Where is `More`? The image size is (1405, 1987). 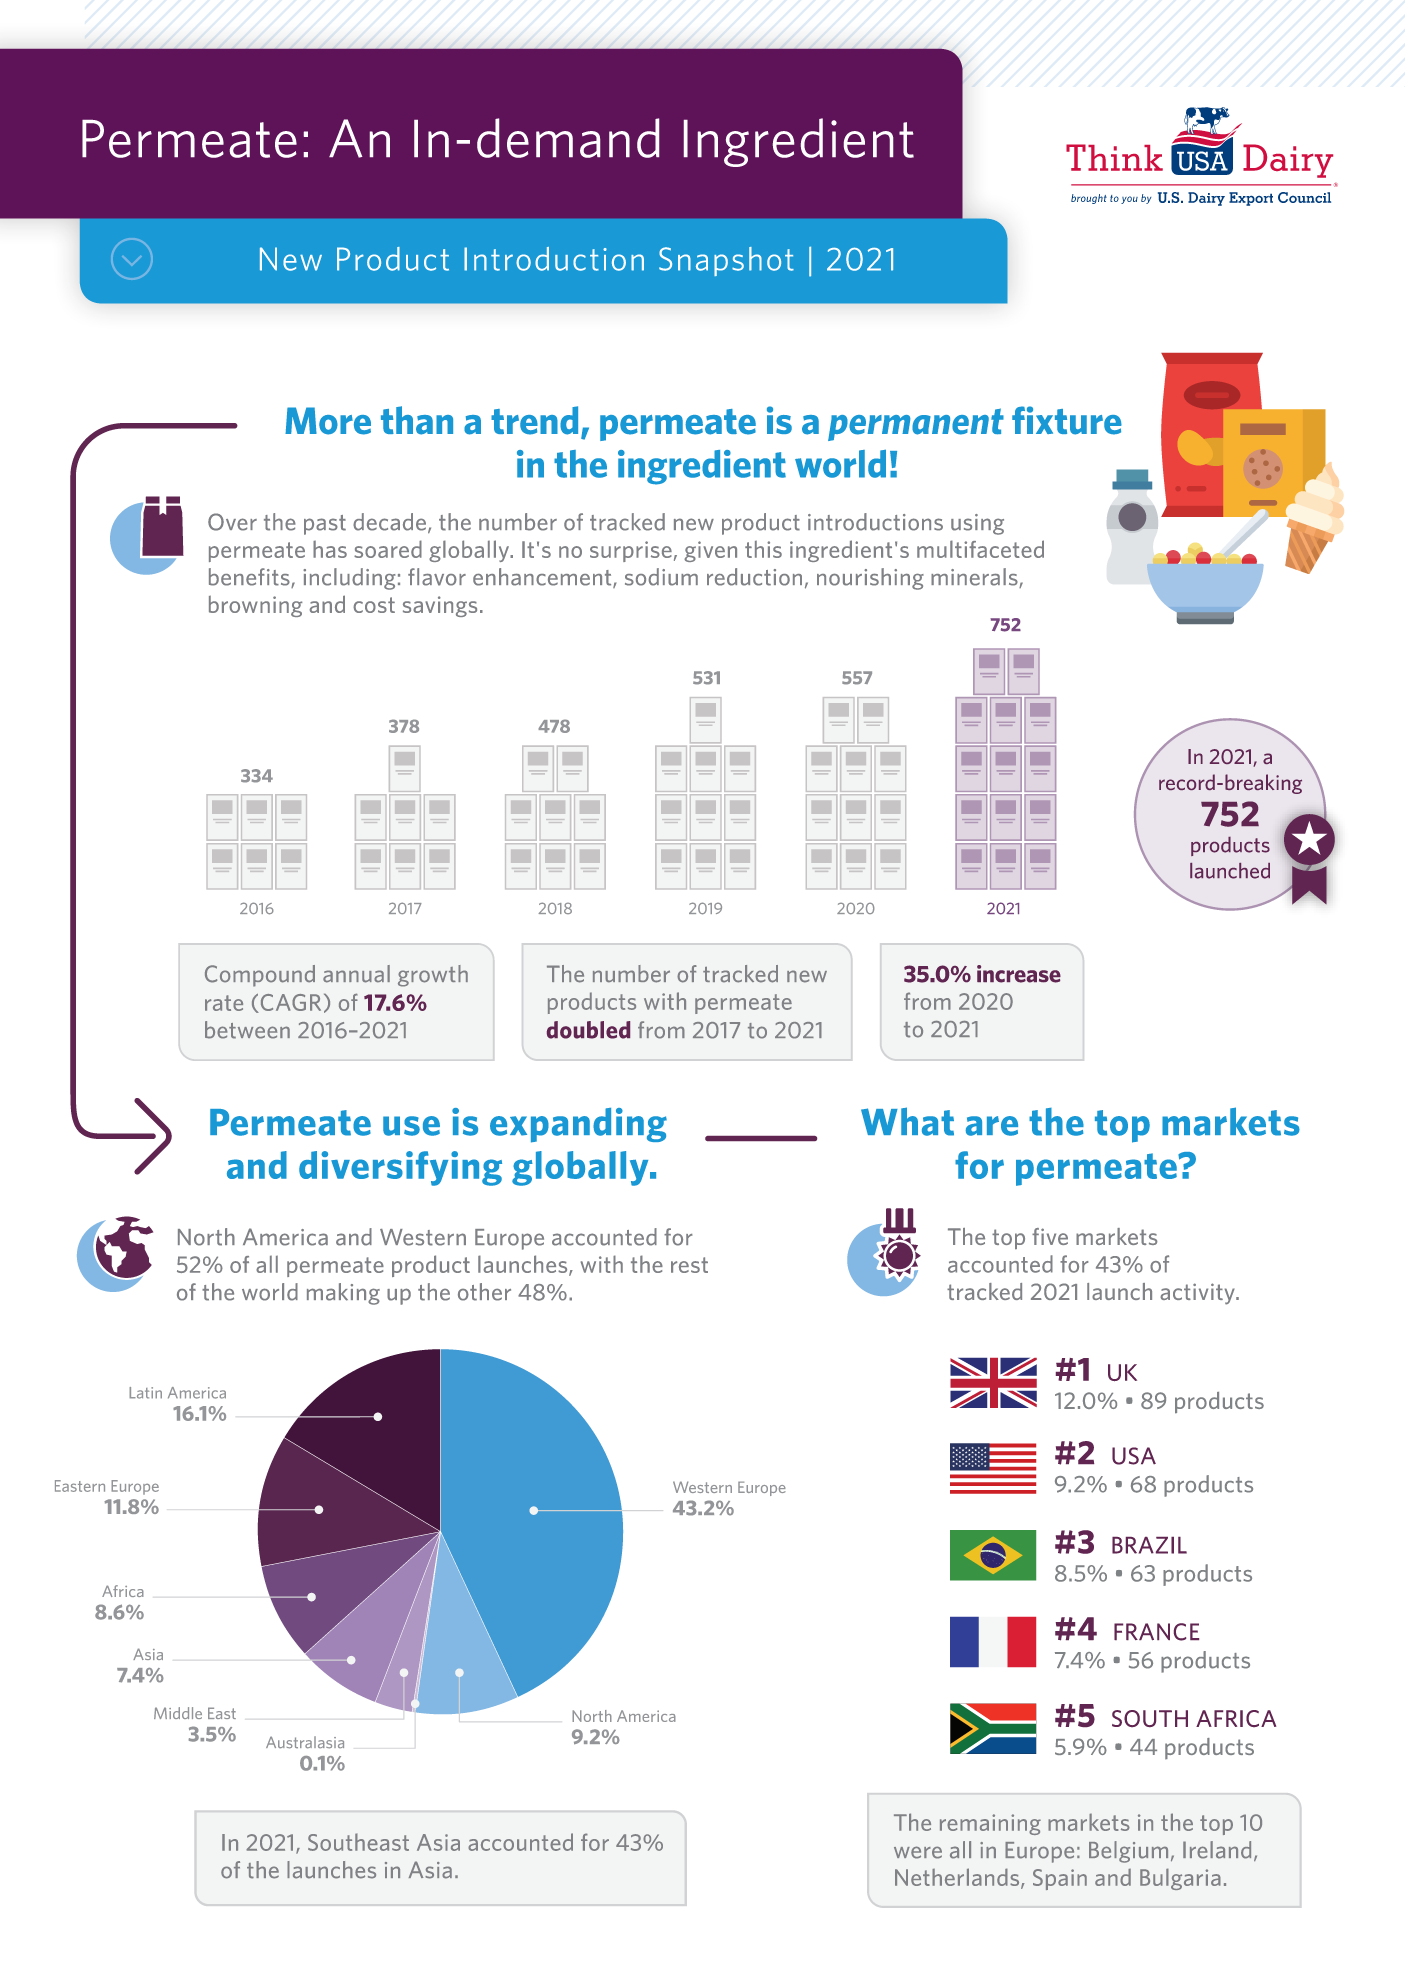
More is located at coordinates (328, 421).
